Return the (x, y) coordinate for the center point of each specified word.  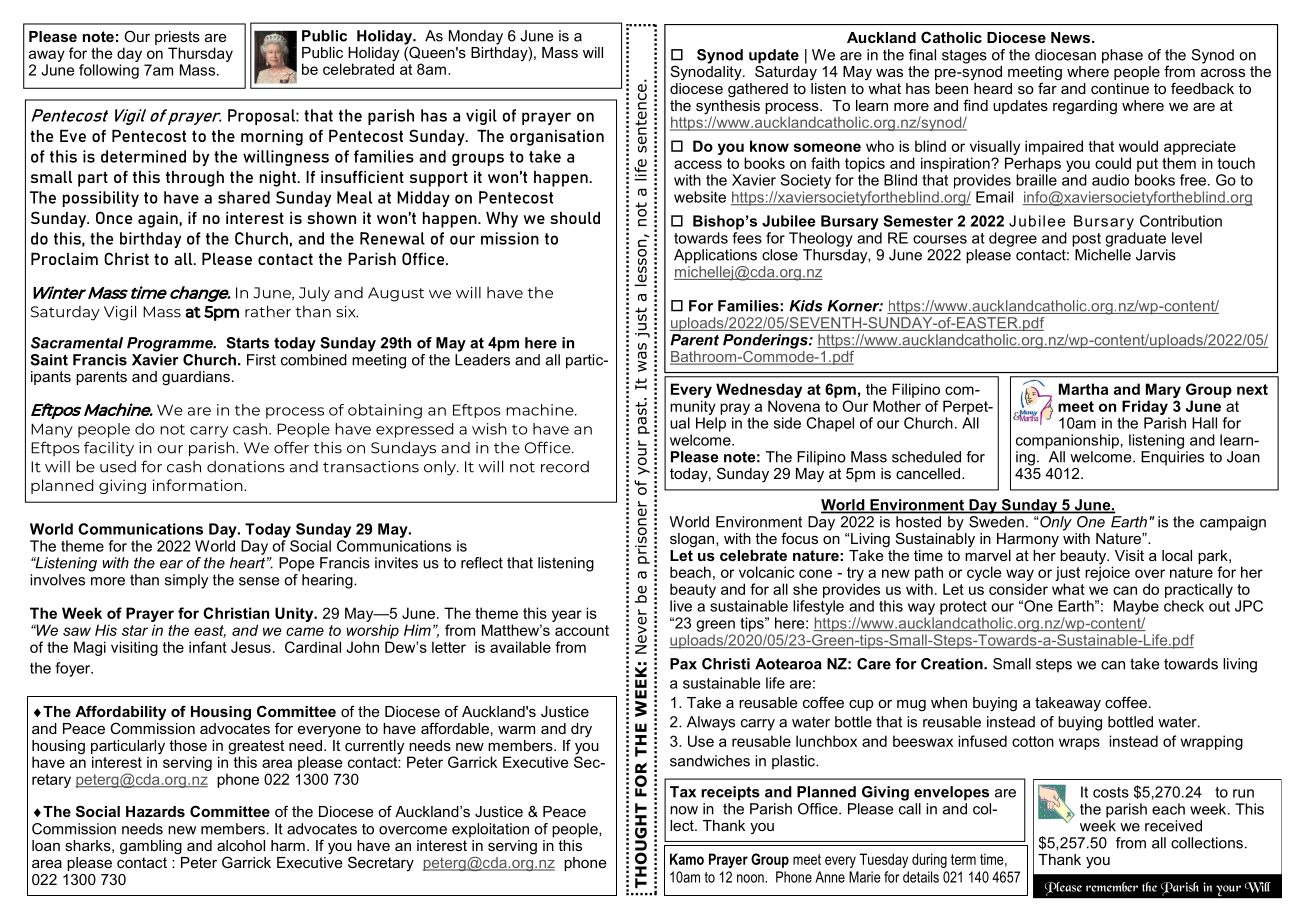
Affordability (120, 713)
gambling (151, 847)
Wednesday (759, 390)
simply (186, 581)
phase (1122, 56)
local (1177, 555)
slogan (693, 540)
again (159, 220)
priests (177, 38)
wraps (1079, 744)
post (1086, 240)
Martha (1083, 389)
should (575, 218)
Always (711, 723)
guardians (196, 378)
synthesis (728, 107)
